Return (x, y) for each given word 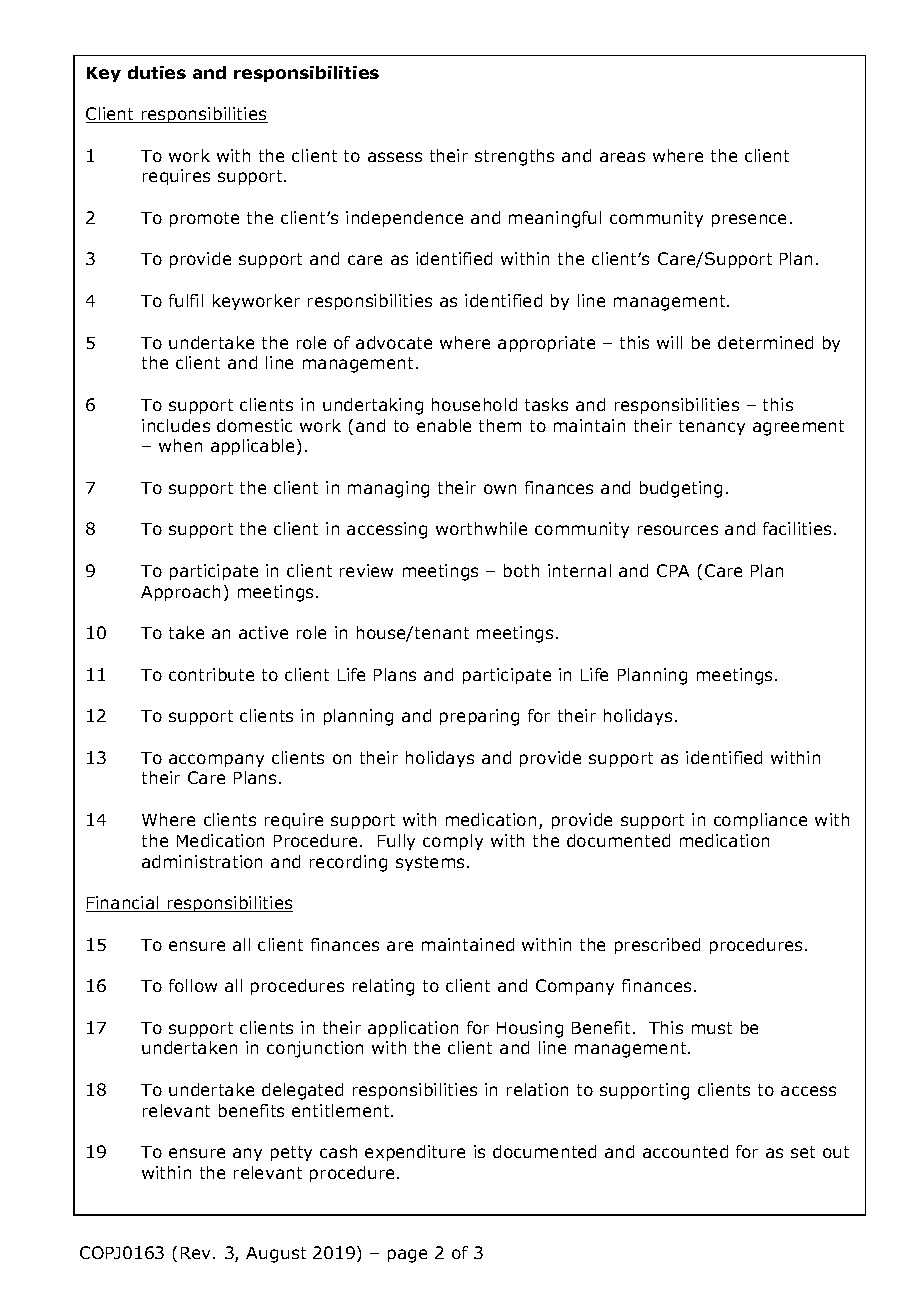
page (407, 1256)
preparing (479, 717)
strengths (514, 157)
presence (749, 220)
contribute (211, 674)
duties (157, 72)
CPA (673, 570)
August (276, 1255)
